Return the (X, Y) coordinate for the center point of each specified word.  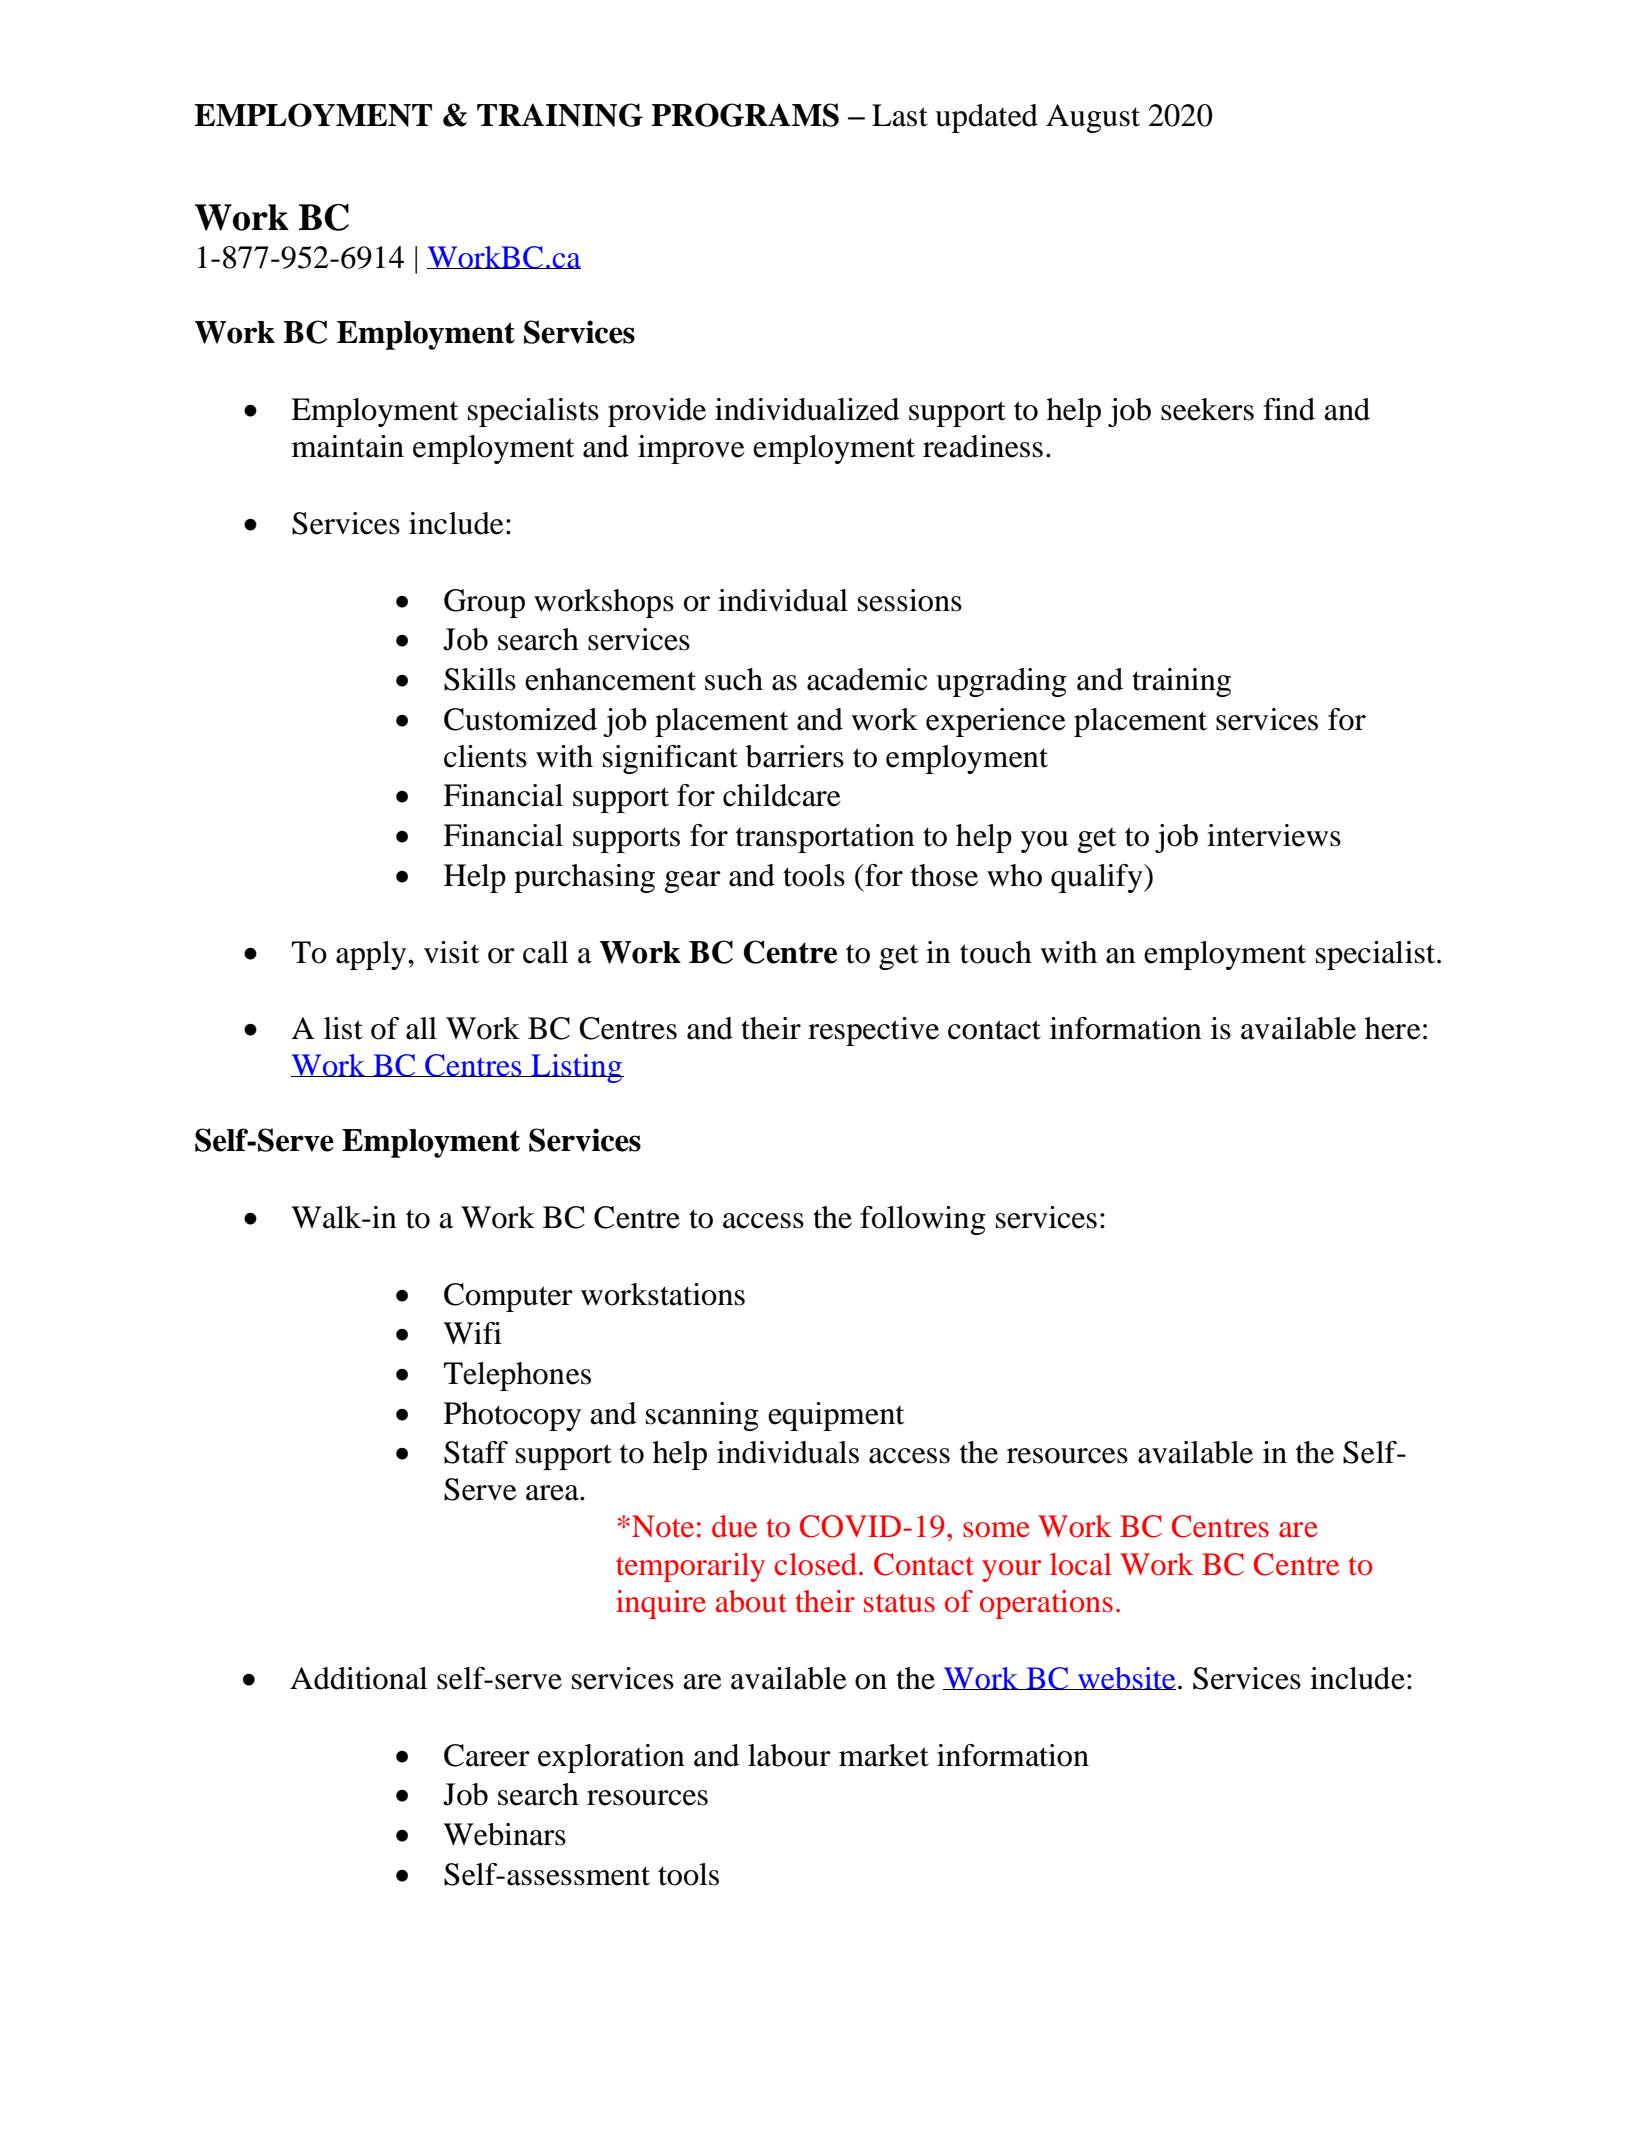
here (1393, 1028)
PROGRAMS (745, 115)
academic (867, 679)
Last (900, 115)
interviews (1274, 835)
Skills (480, 679)
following (923, 1220)
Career (487, 1755)
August (1093, 118)
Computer (508, 1297)
